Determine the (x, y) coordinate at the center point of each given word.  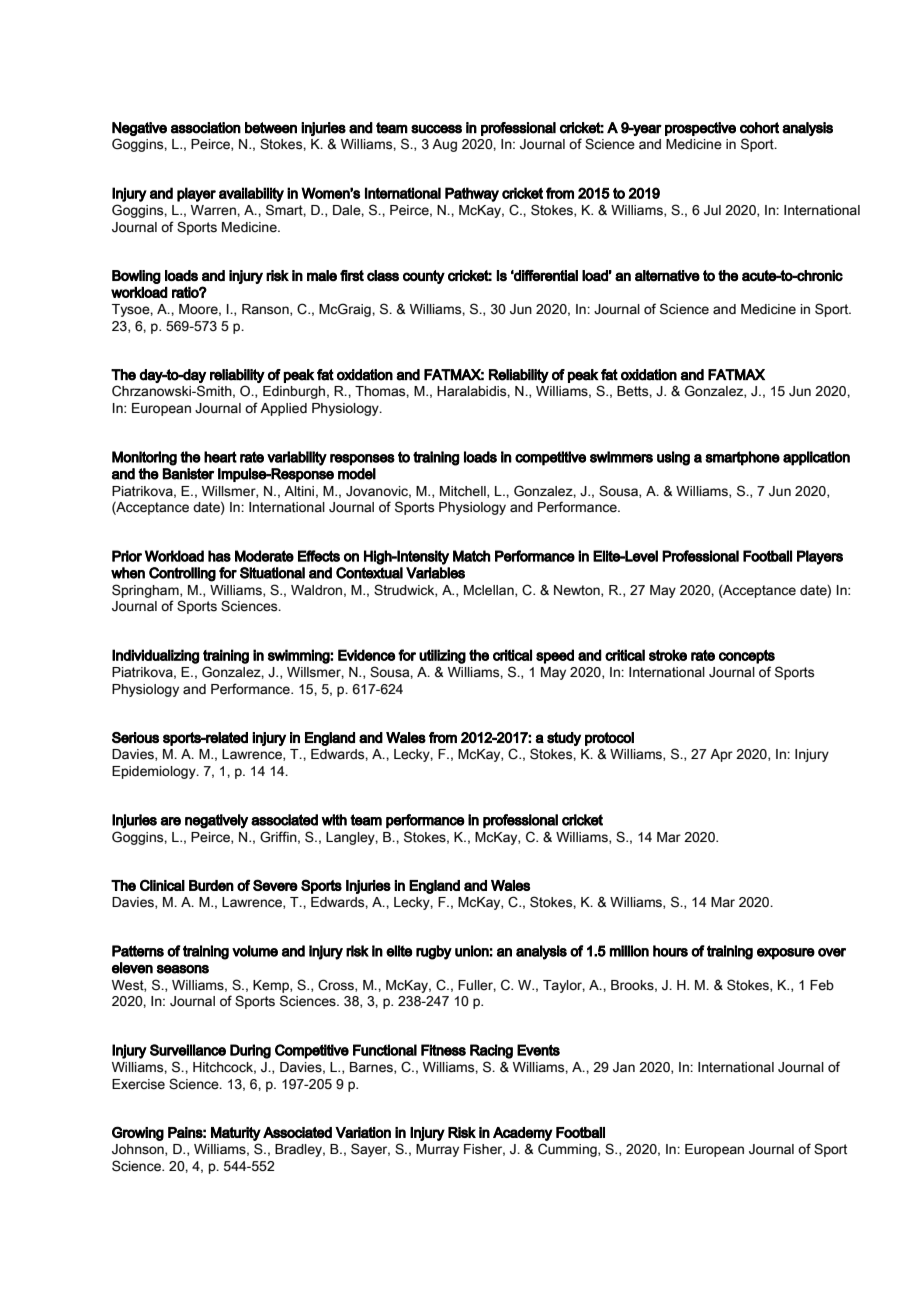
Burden (211, 885)
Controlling (182, 574)
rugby (434, 952)
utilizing (442, 656)
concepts (747, 657)
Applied (283, 409)
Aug (444, 145)
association (206, 128)
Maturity (236, 1134)
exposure (786, 954)
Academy (523, 1134)
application (816, 458)
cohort (759, 128)
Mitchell (464, 492)
